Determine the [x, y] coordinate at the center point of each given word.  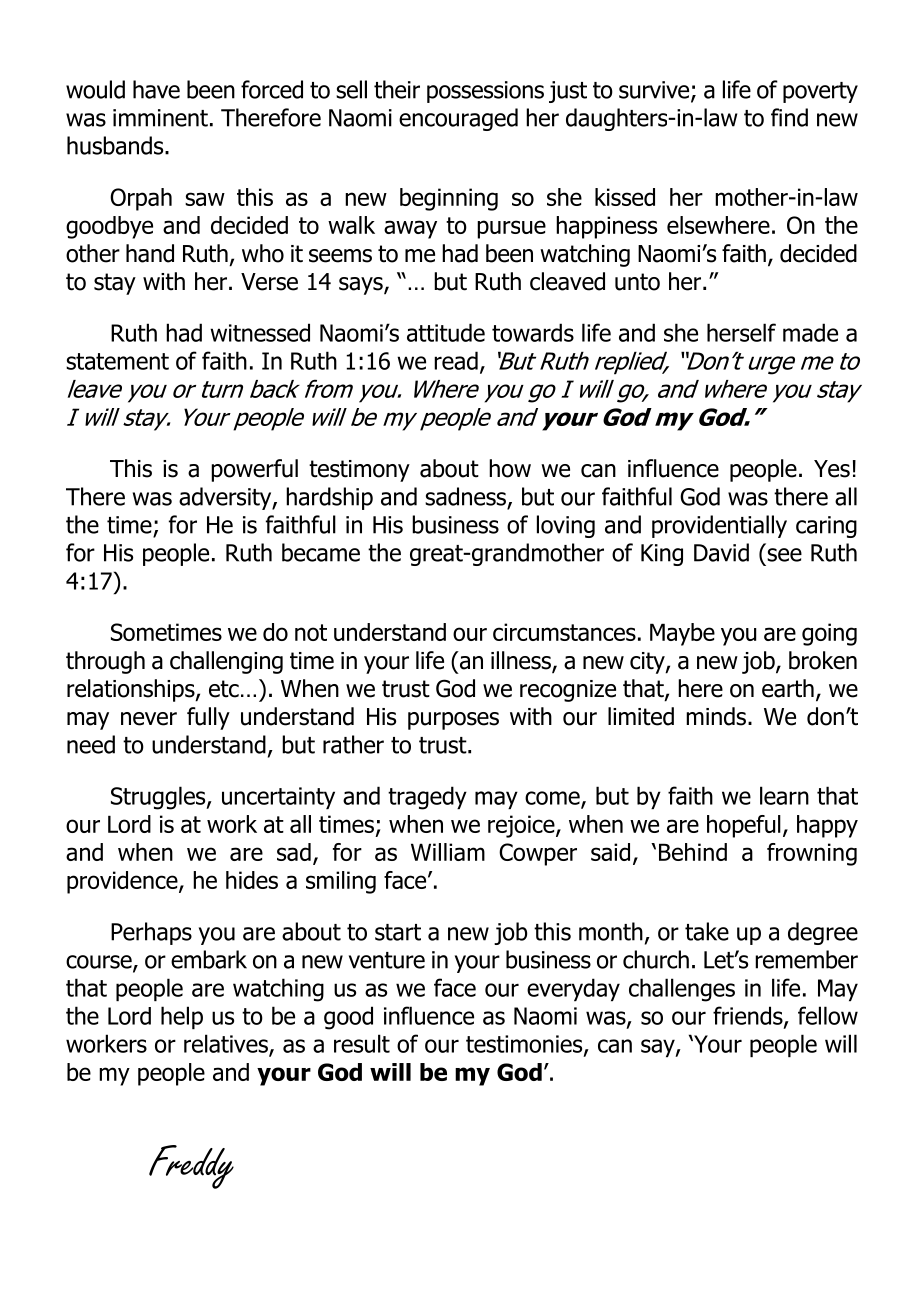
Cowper [538, 854]
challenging [226, 662]
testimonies [525, 1045]
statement [117, 361]
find [789, 117]
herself [741, 332]
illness [522, 661]
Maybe [682, 634]
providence [123, 882]
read [456, 360]
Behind [693, 852]
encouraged [458, 119]
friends [749, 1016]
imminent [160, 118]
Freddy [191, 1167]
